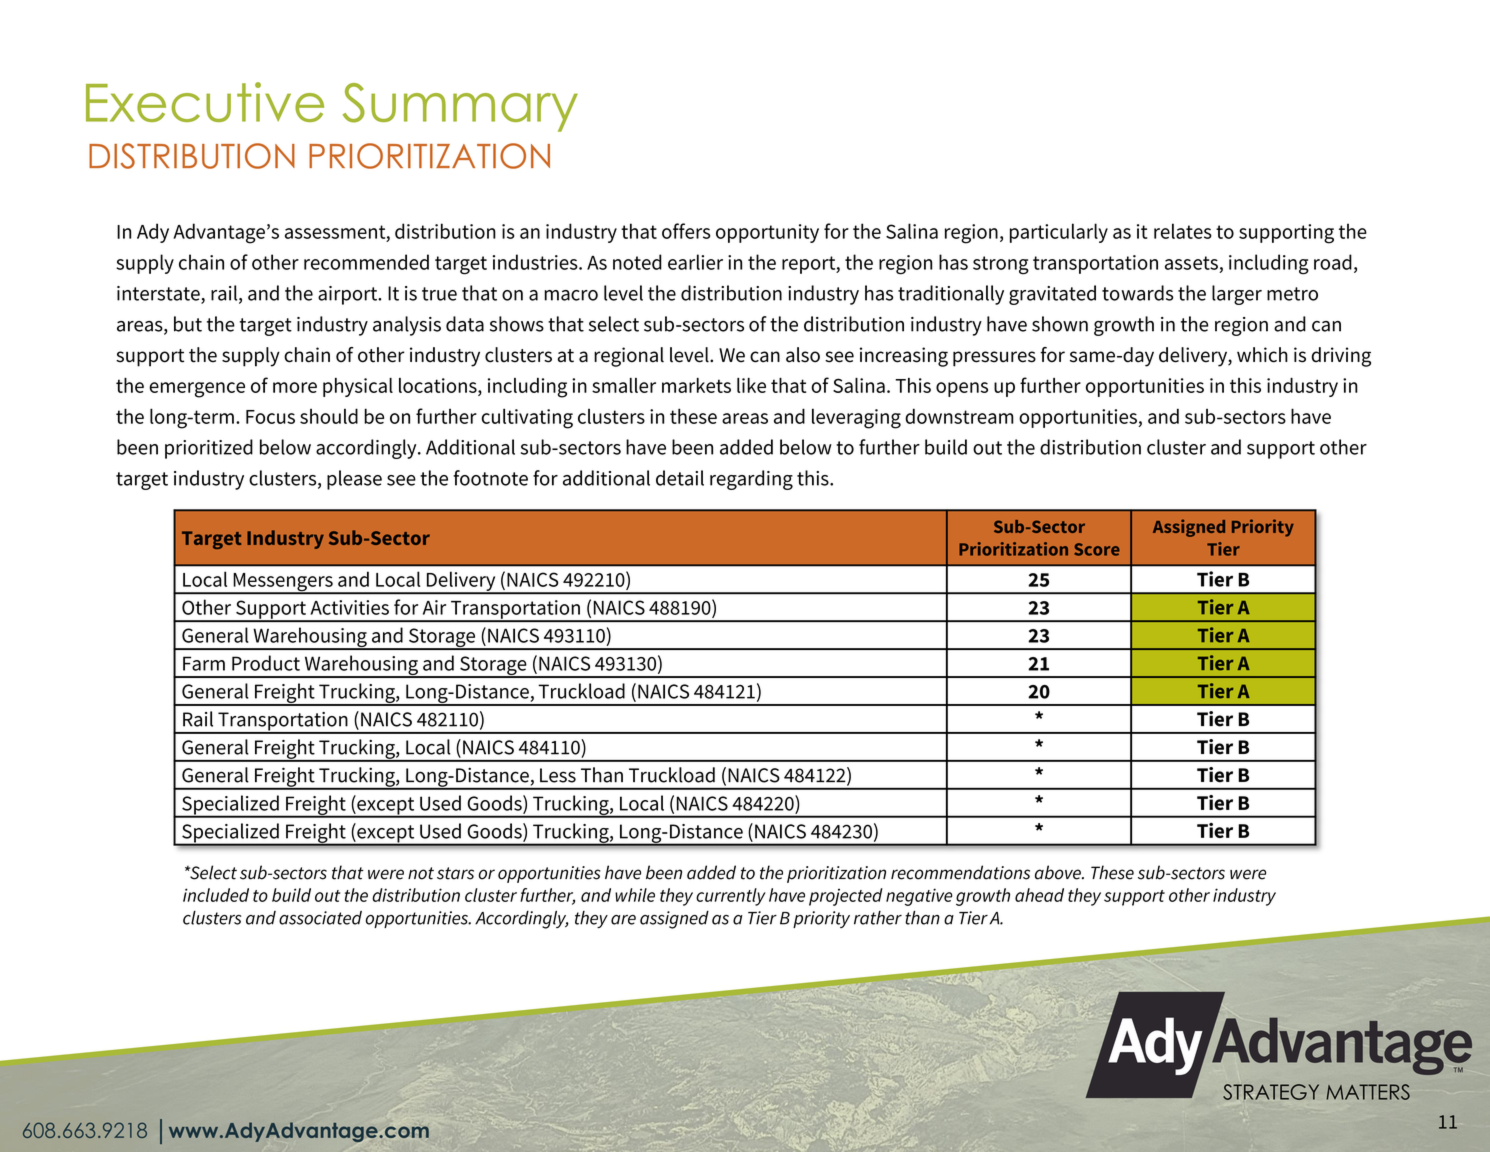  I want to click on regarding, so click(751, 480).
